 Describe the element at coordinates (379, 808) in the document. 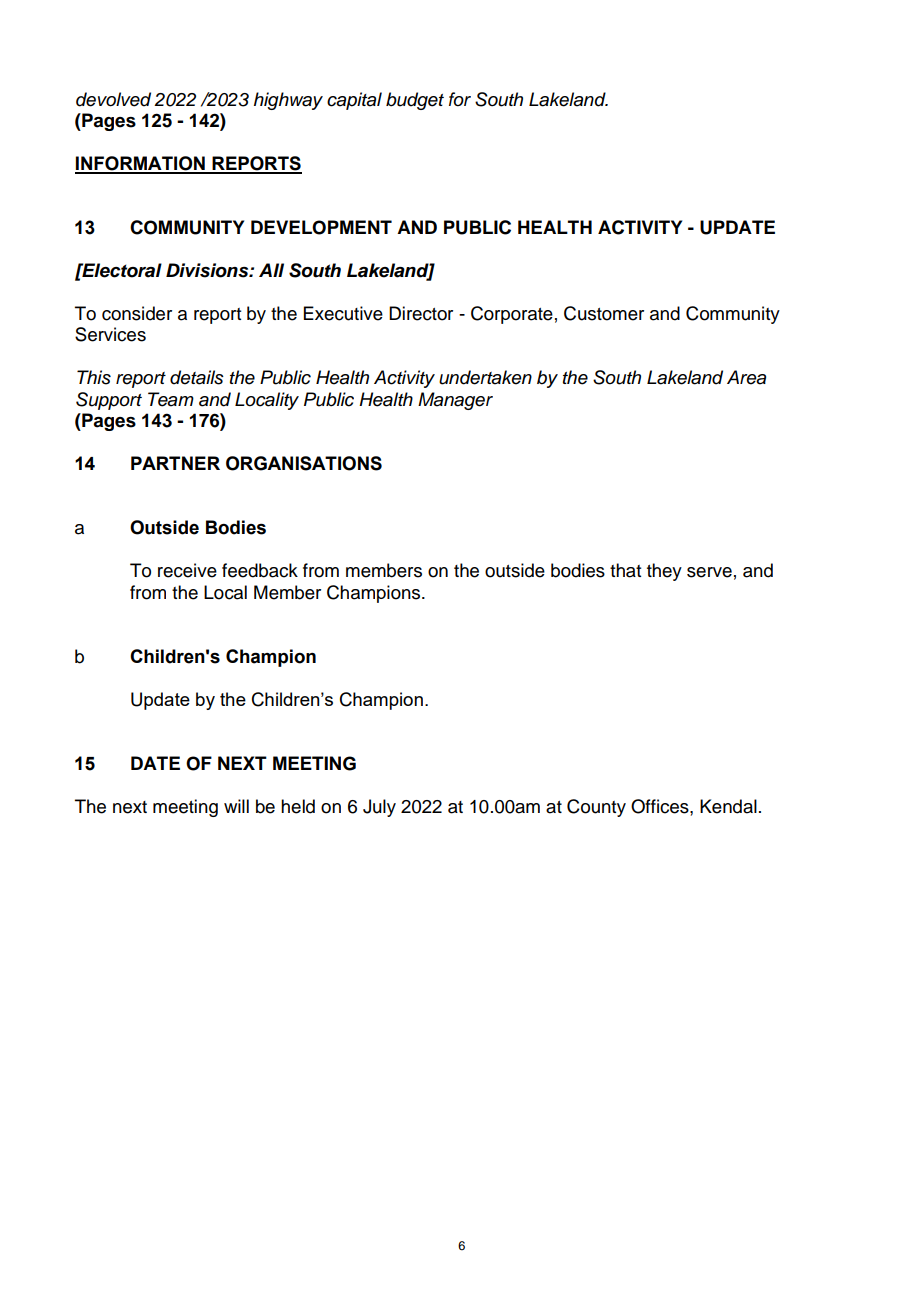

I see `July` at that location.
